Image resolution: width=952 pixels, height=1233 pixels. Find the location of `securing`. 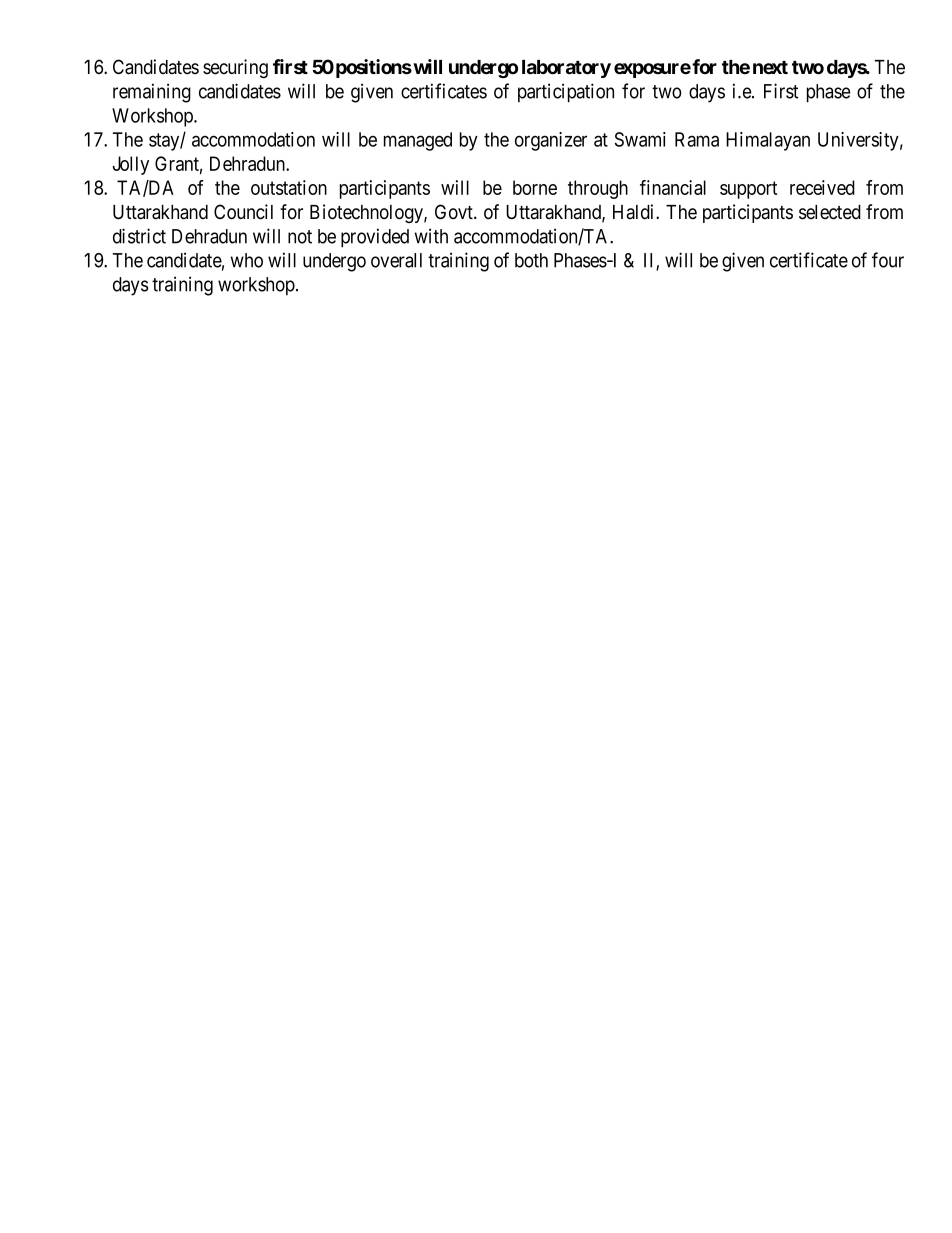

securing is located at coordinates (235, 68).
